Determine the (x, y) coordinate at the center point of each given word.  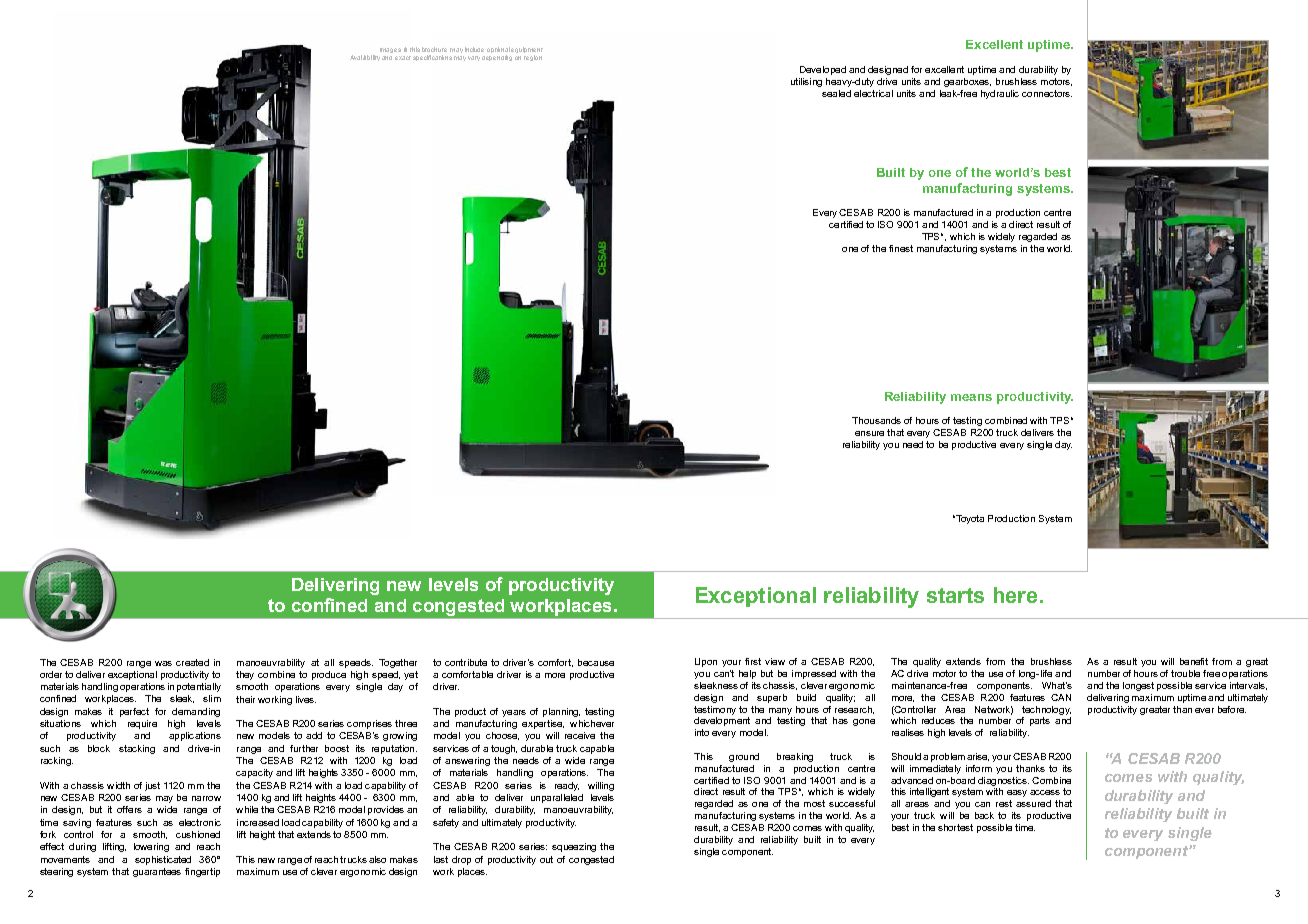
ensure (869, 433)
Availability (365, 58)
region (533, 58)
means (971, 397)
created (192, 662)
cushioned (198, 834)
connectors (1047, 93)
